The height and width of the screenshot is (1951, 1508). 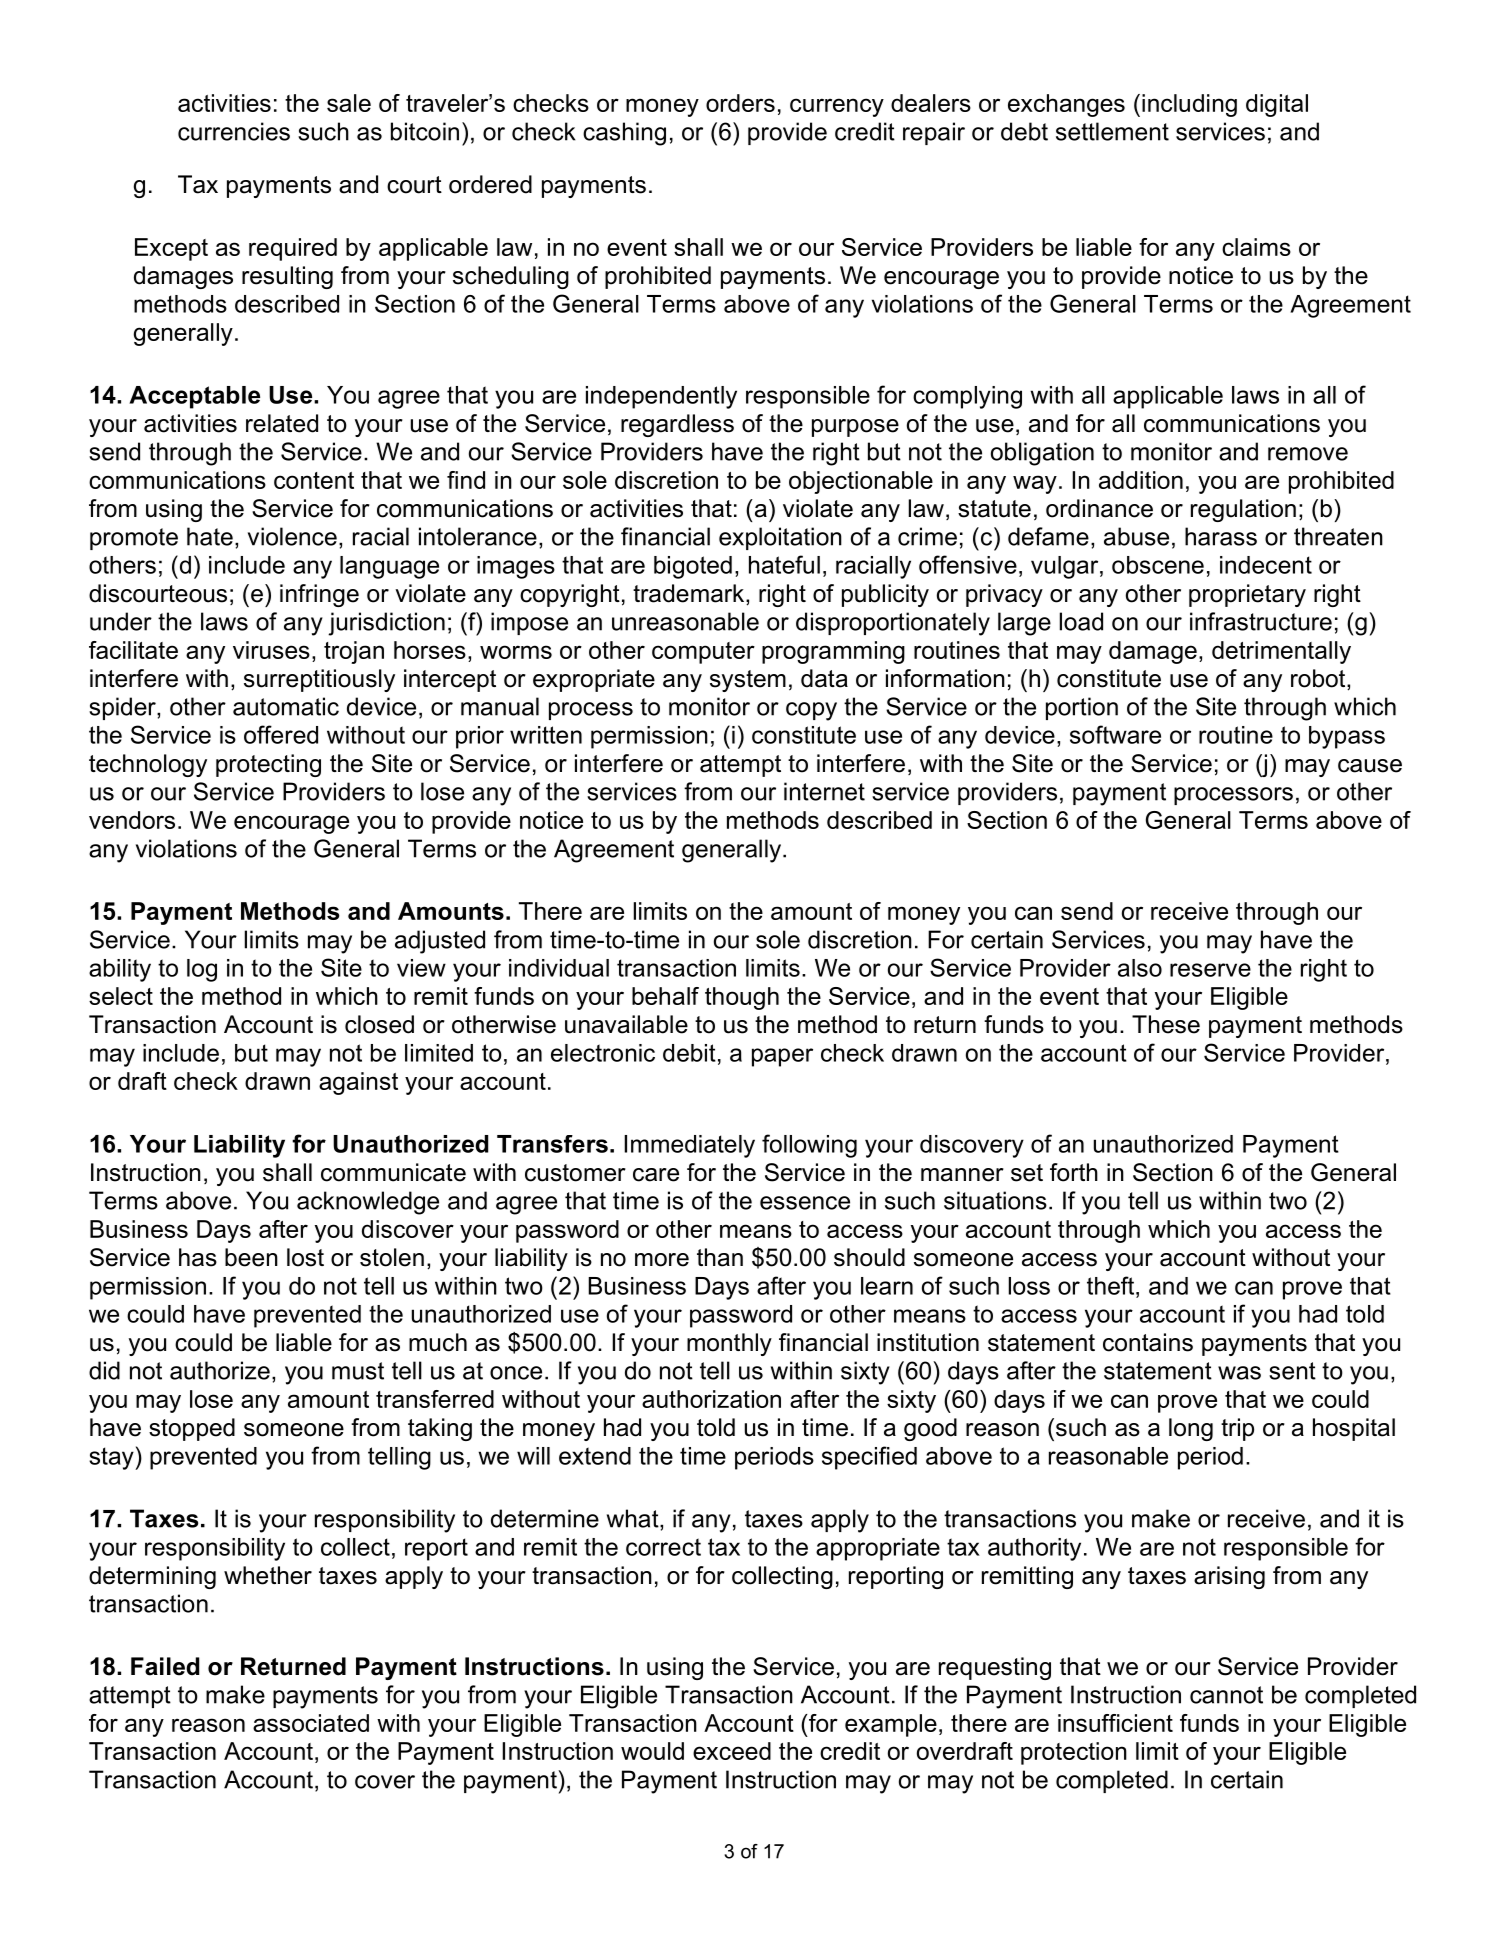 What do you see at coordinates (311, 1723) in the screenshot?
I see `associated` at bounding box center [311, 1723].
